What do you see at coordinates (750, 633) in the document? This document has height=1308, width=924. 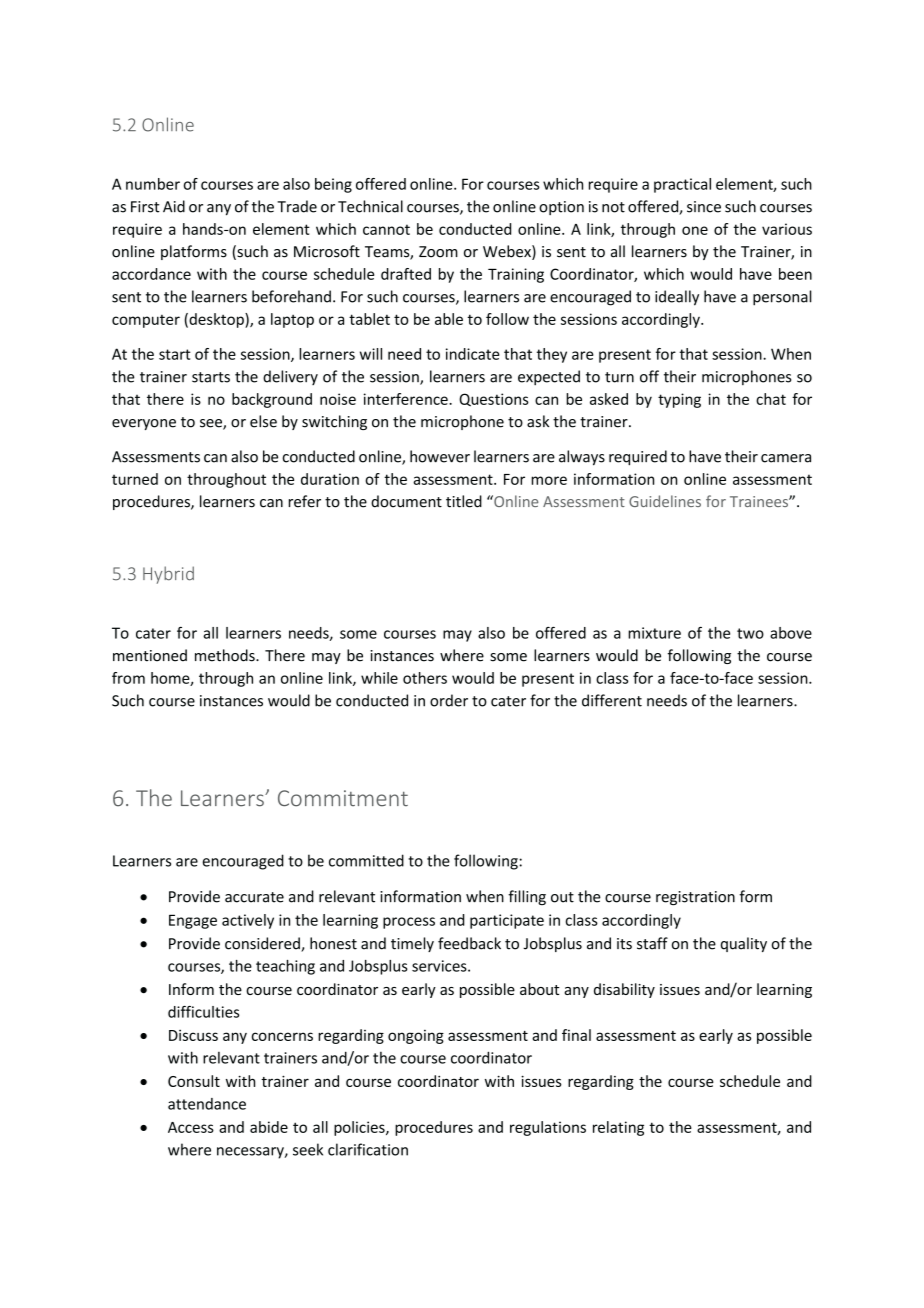 I see `two` at bounding box center [750, 633].
